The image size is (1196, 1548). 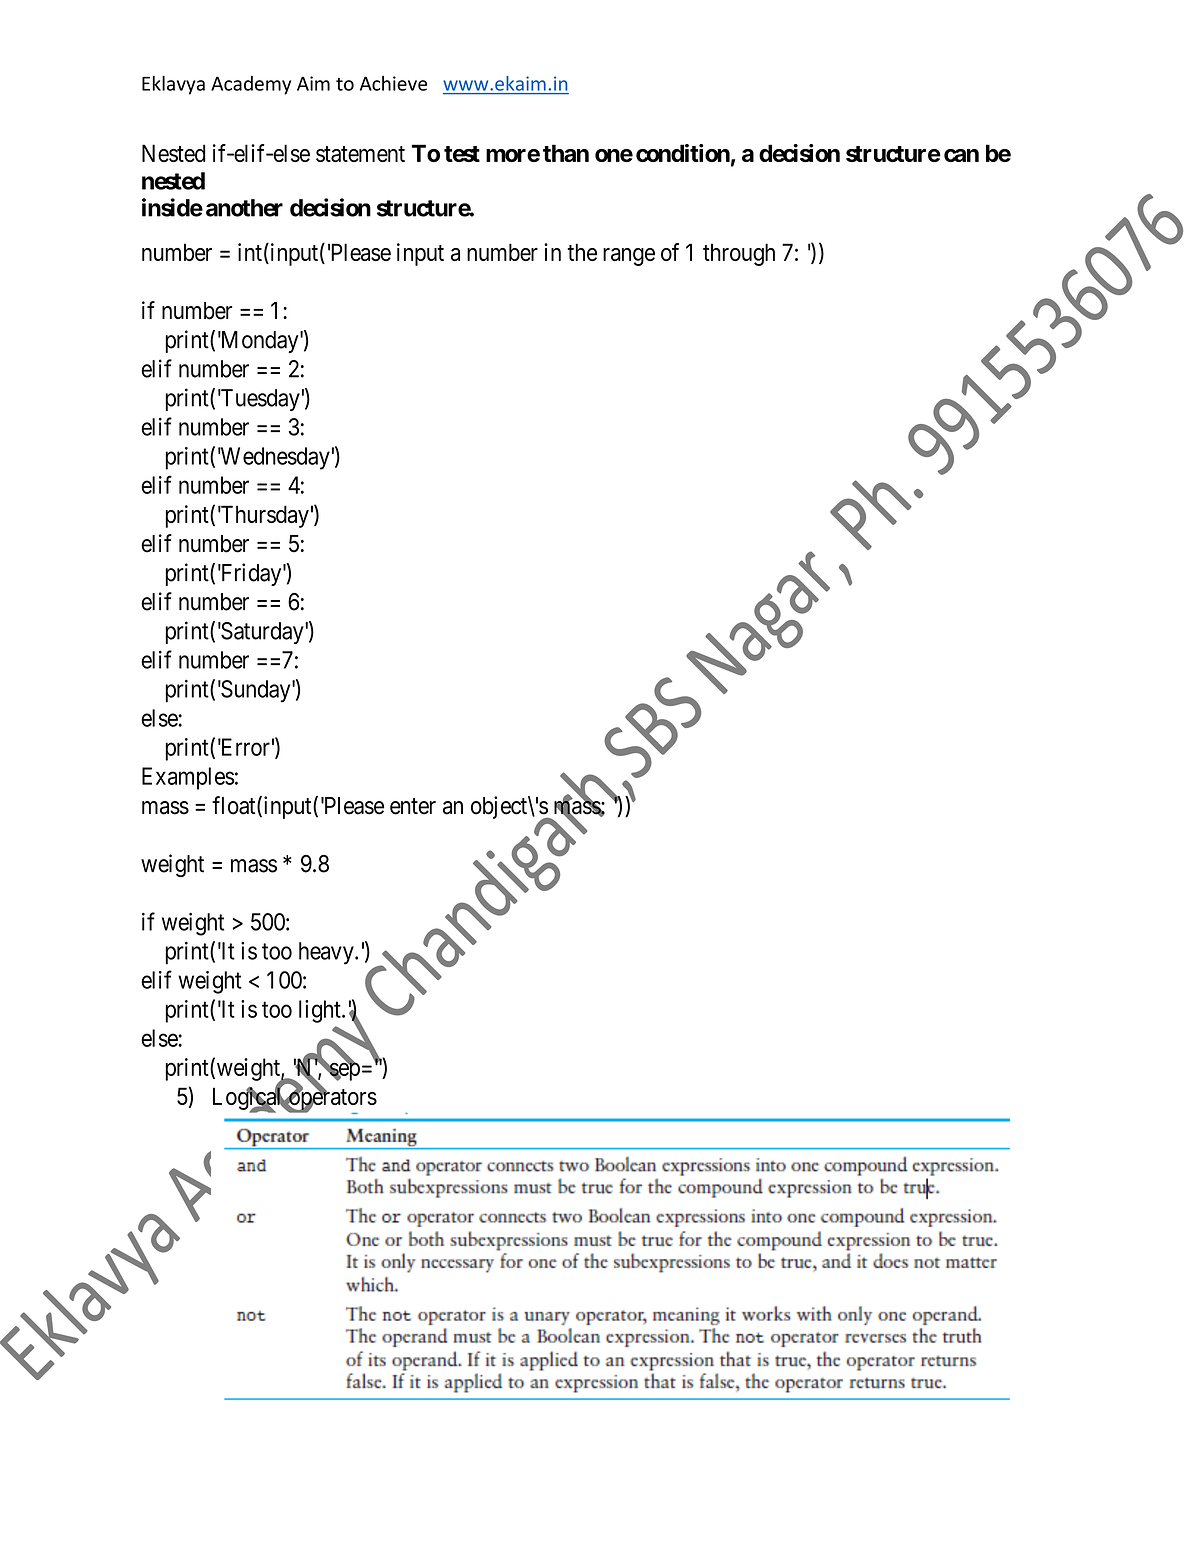 I want to click on enter, so click(x=413, y=806).
